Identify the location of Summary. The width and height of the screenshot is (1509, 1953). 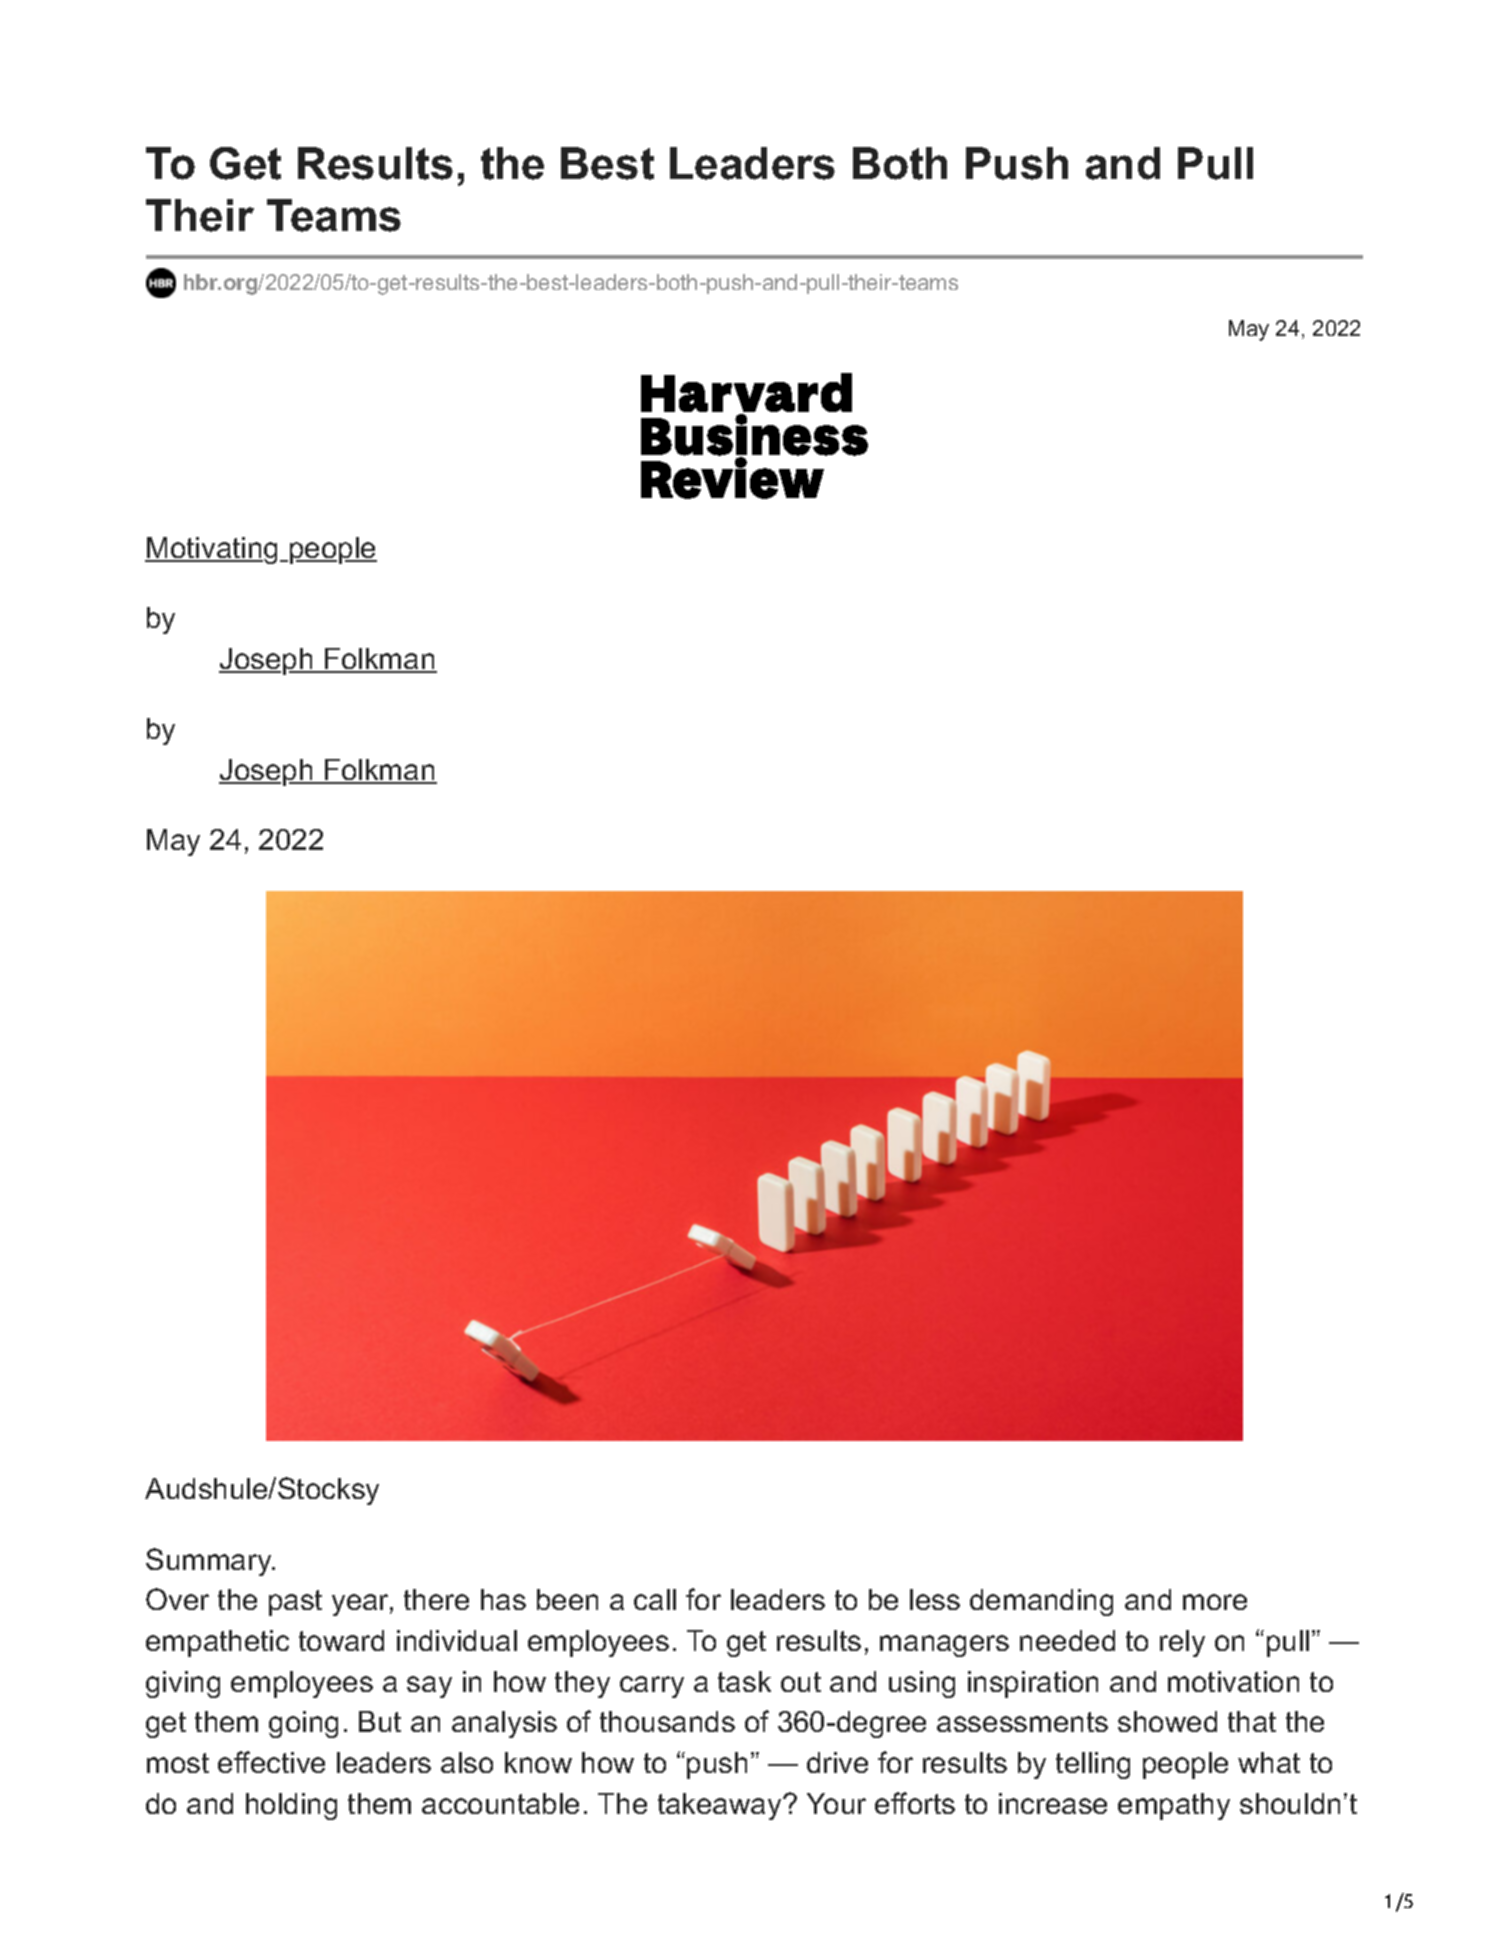
(210, 1562).
